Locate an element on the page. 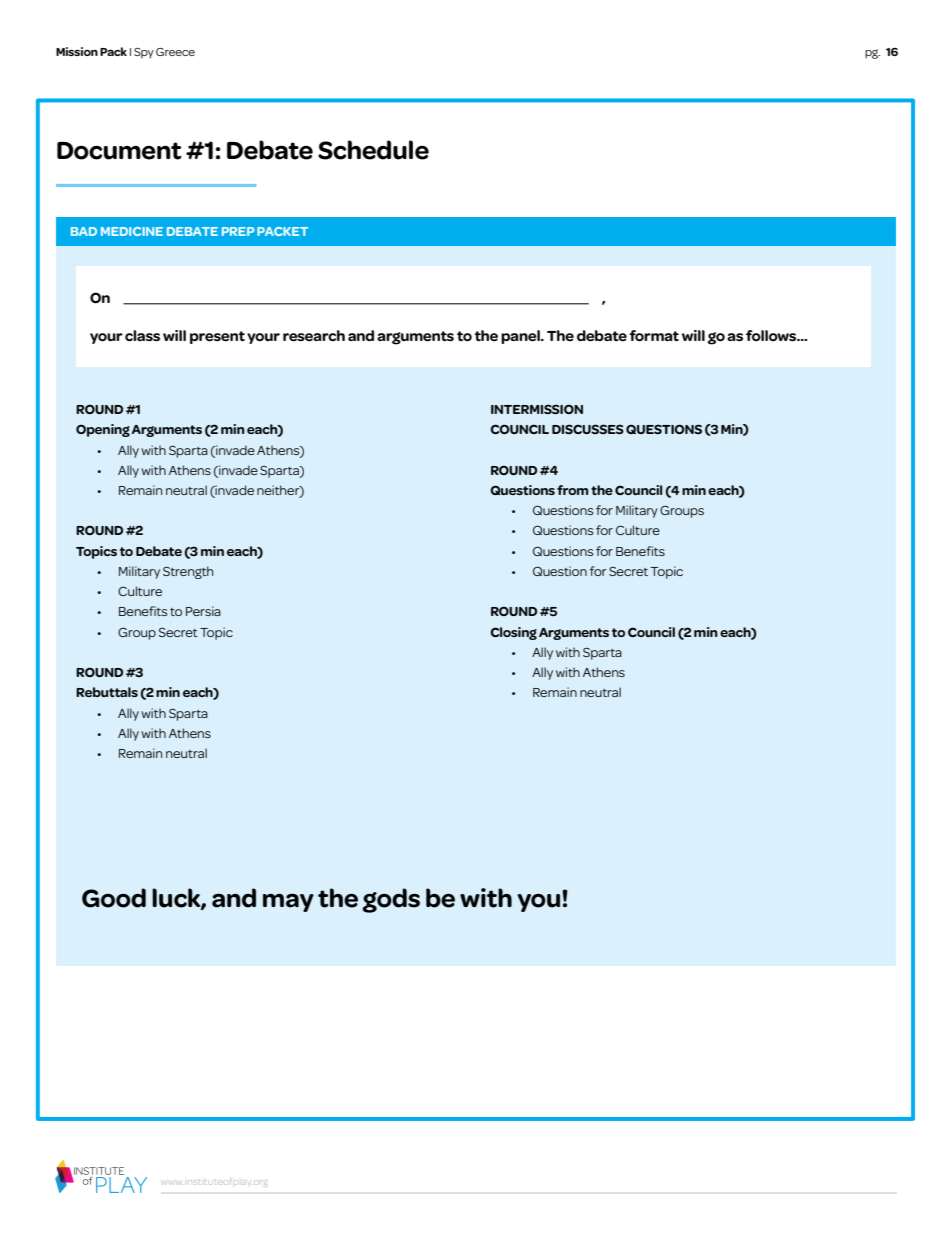 This page has width=952, height=1233. from is located at coordinates (573, 490).
